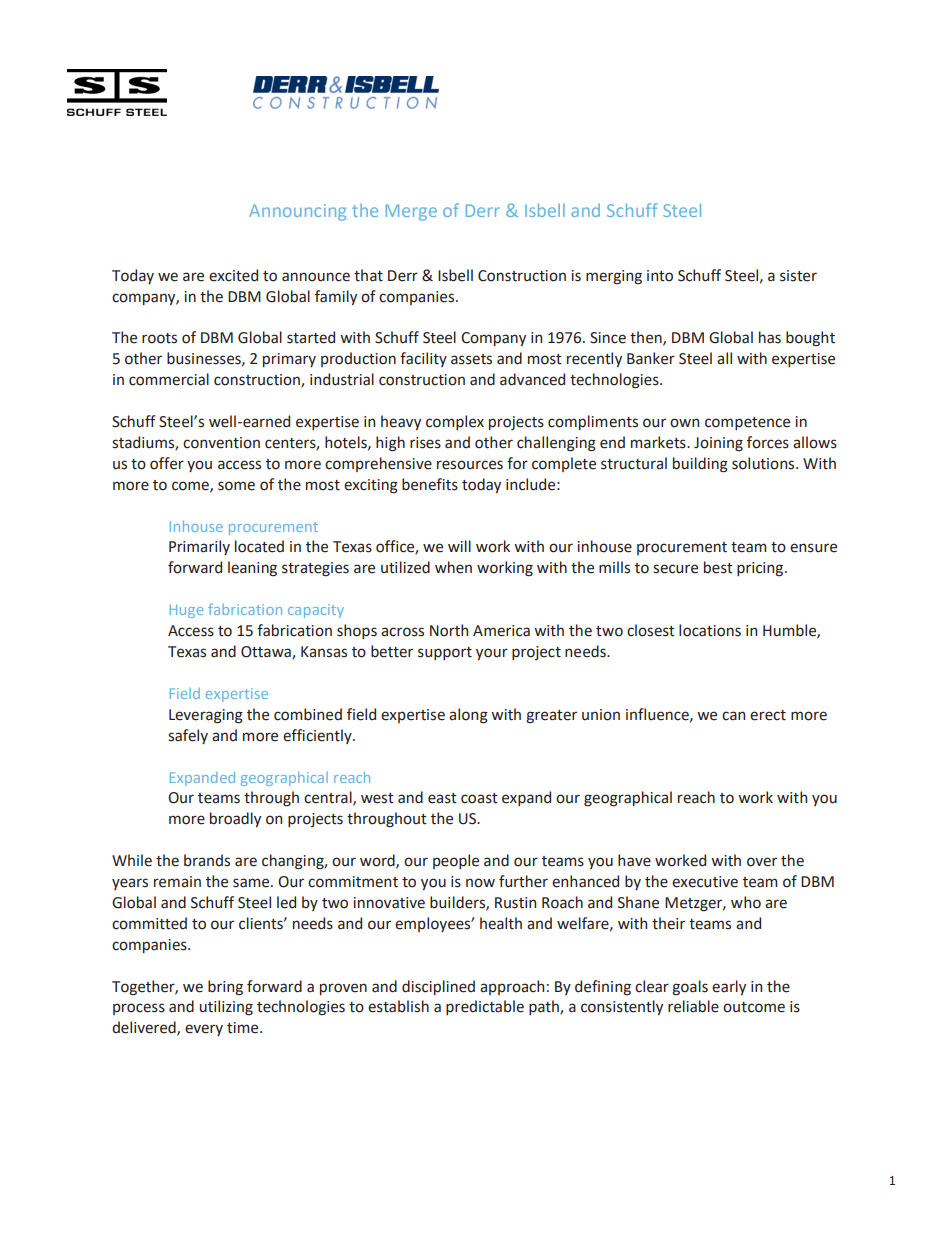 The image size is (952, 1233). What do you see at coordinates (798, 276) in the screenshot?
I see `sister` at bounding box center [798, 276].
